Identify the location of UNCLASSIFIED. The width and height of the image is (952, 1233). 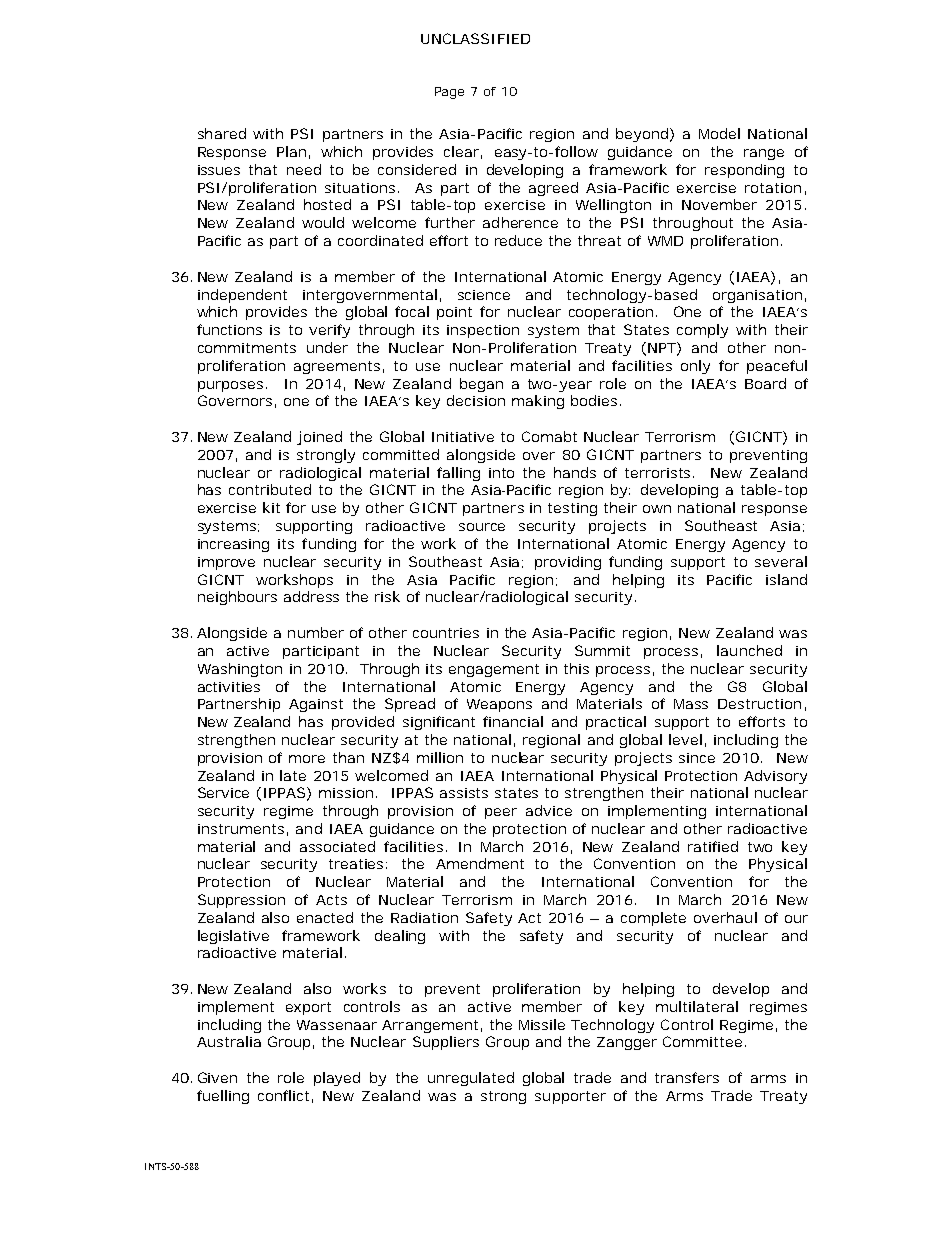
(475, 38).
